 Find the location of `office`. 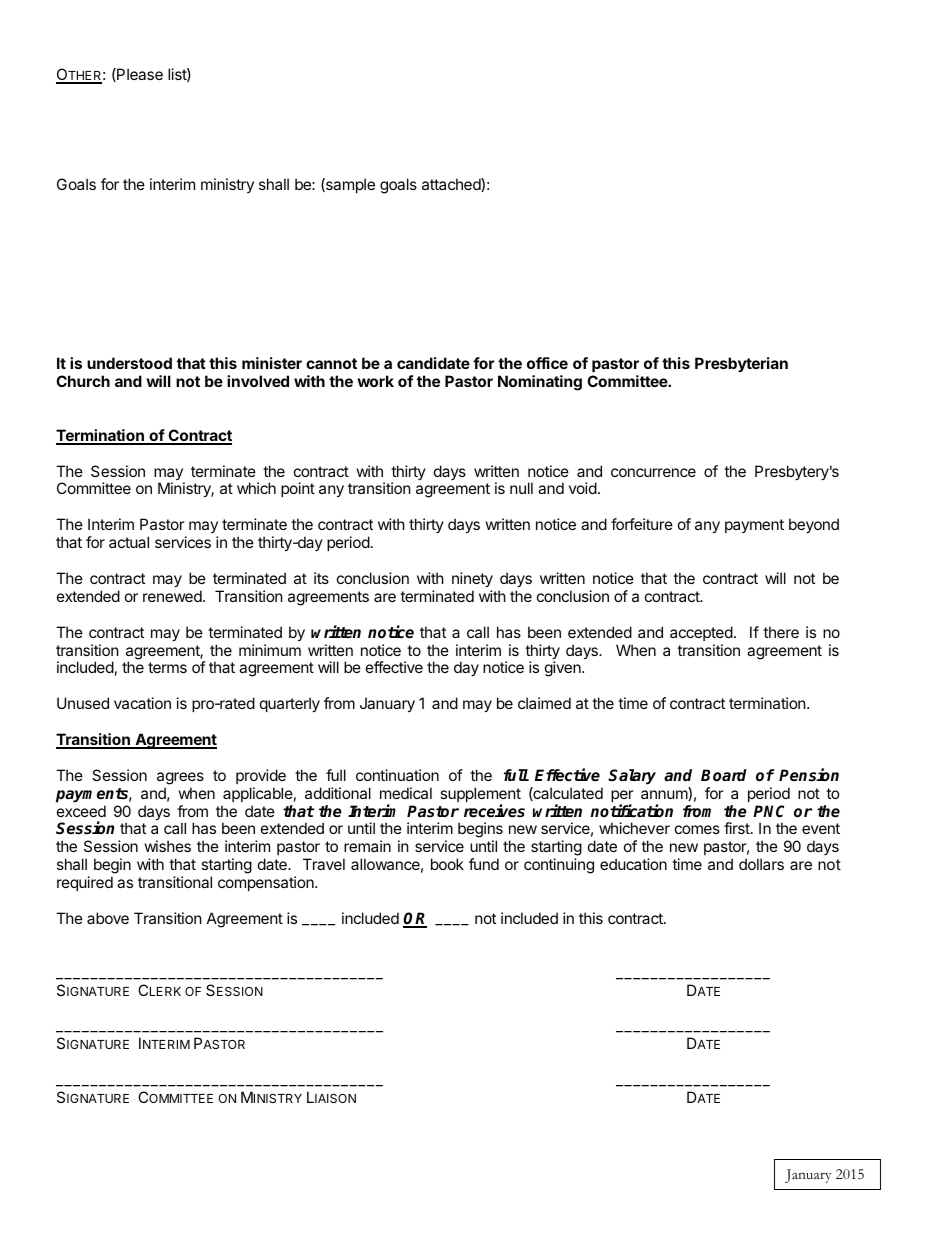

office is located at coordinates (547, 363).
